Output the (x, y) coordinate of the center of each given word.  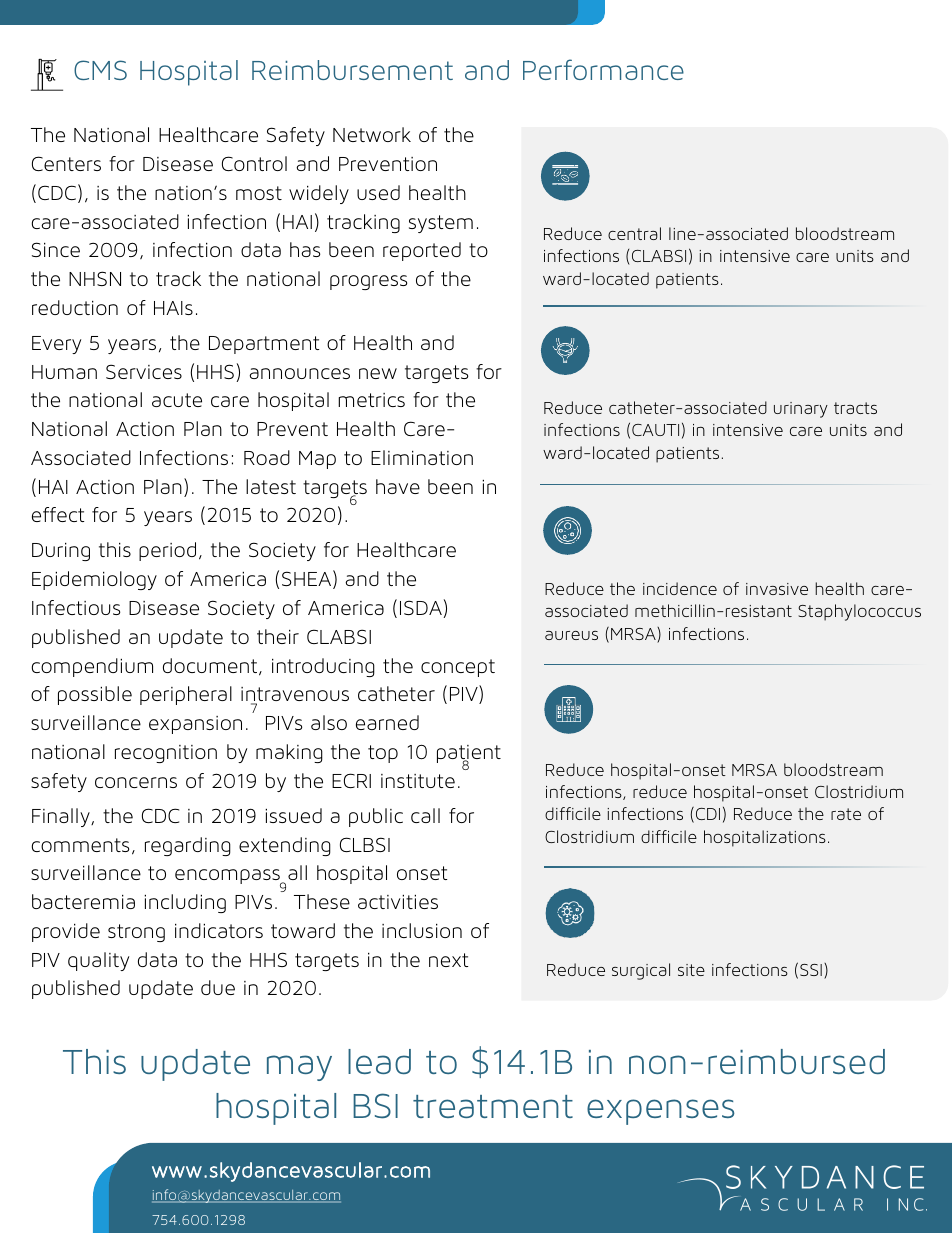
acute (177, 400)
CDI (708, 814)
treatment (493, 1106)
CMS (100, 70)
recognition (166, 754)
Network (372, 134)
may (299, 1068)
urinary (801, 410)
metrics (371, 400)
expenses (661, 1112)
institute (418, 781)
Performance (603, 69)
